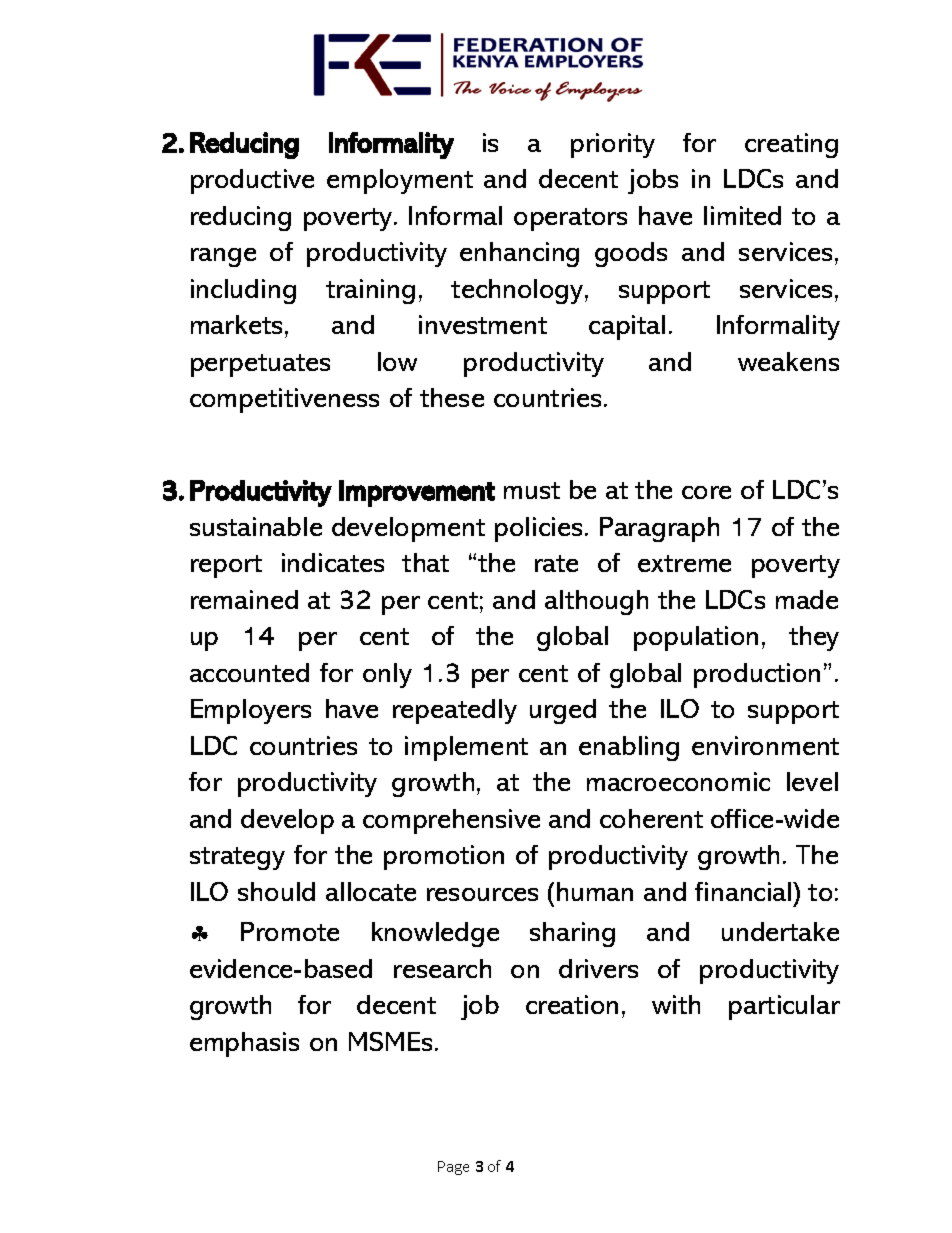 The height and width of the screenshot is (1233, 952). What do you see at coordinates (276, 891) in the screenshot?
I see `should` at bounding box center [276, 891].
